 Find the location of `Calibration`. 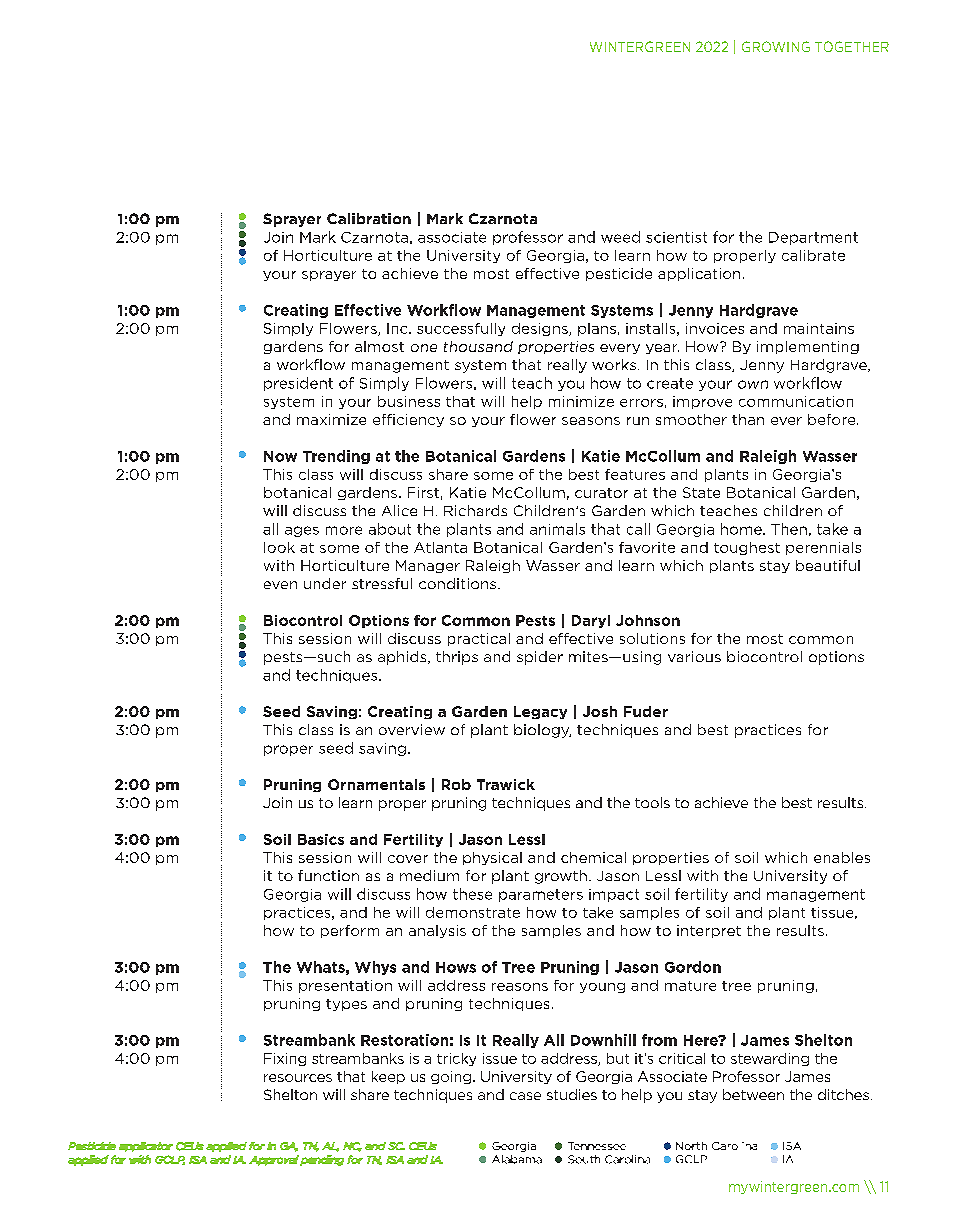

Calibration is located at coordinates (369, 218).
